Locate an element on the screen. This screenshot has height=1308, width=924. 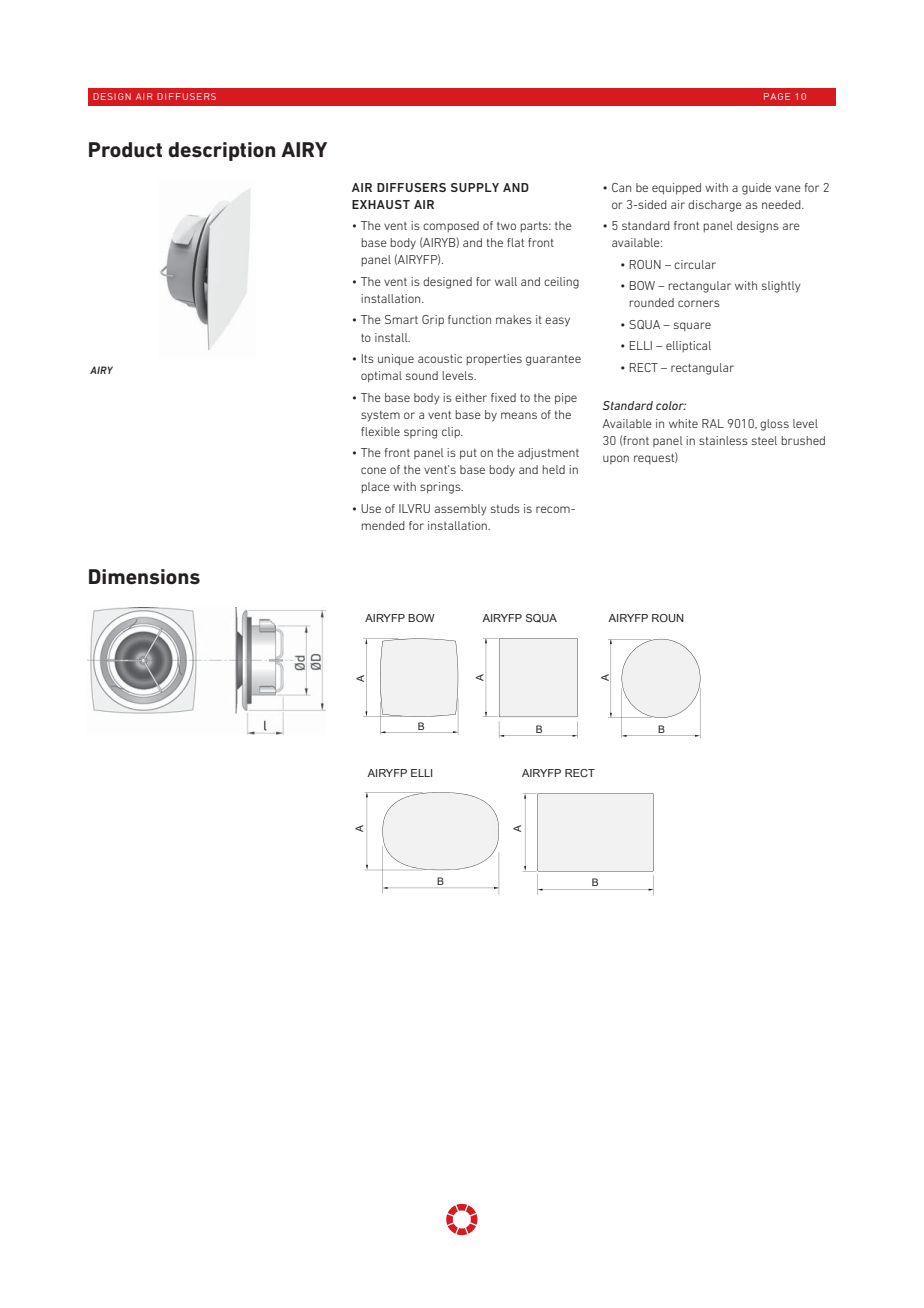
either is located at coordinates (471, 397).
